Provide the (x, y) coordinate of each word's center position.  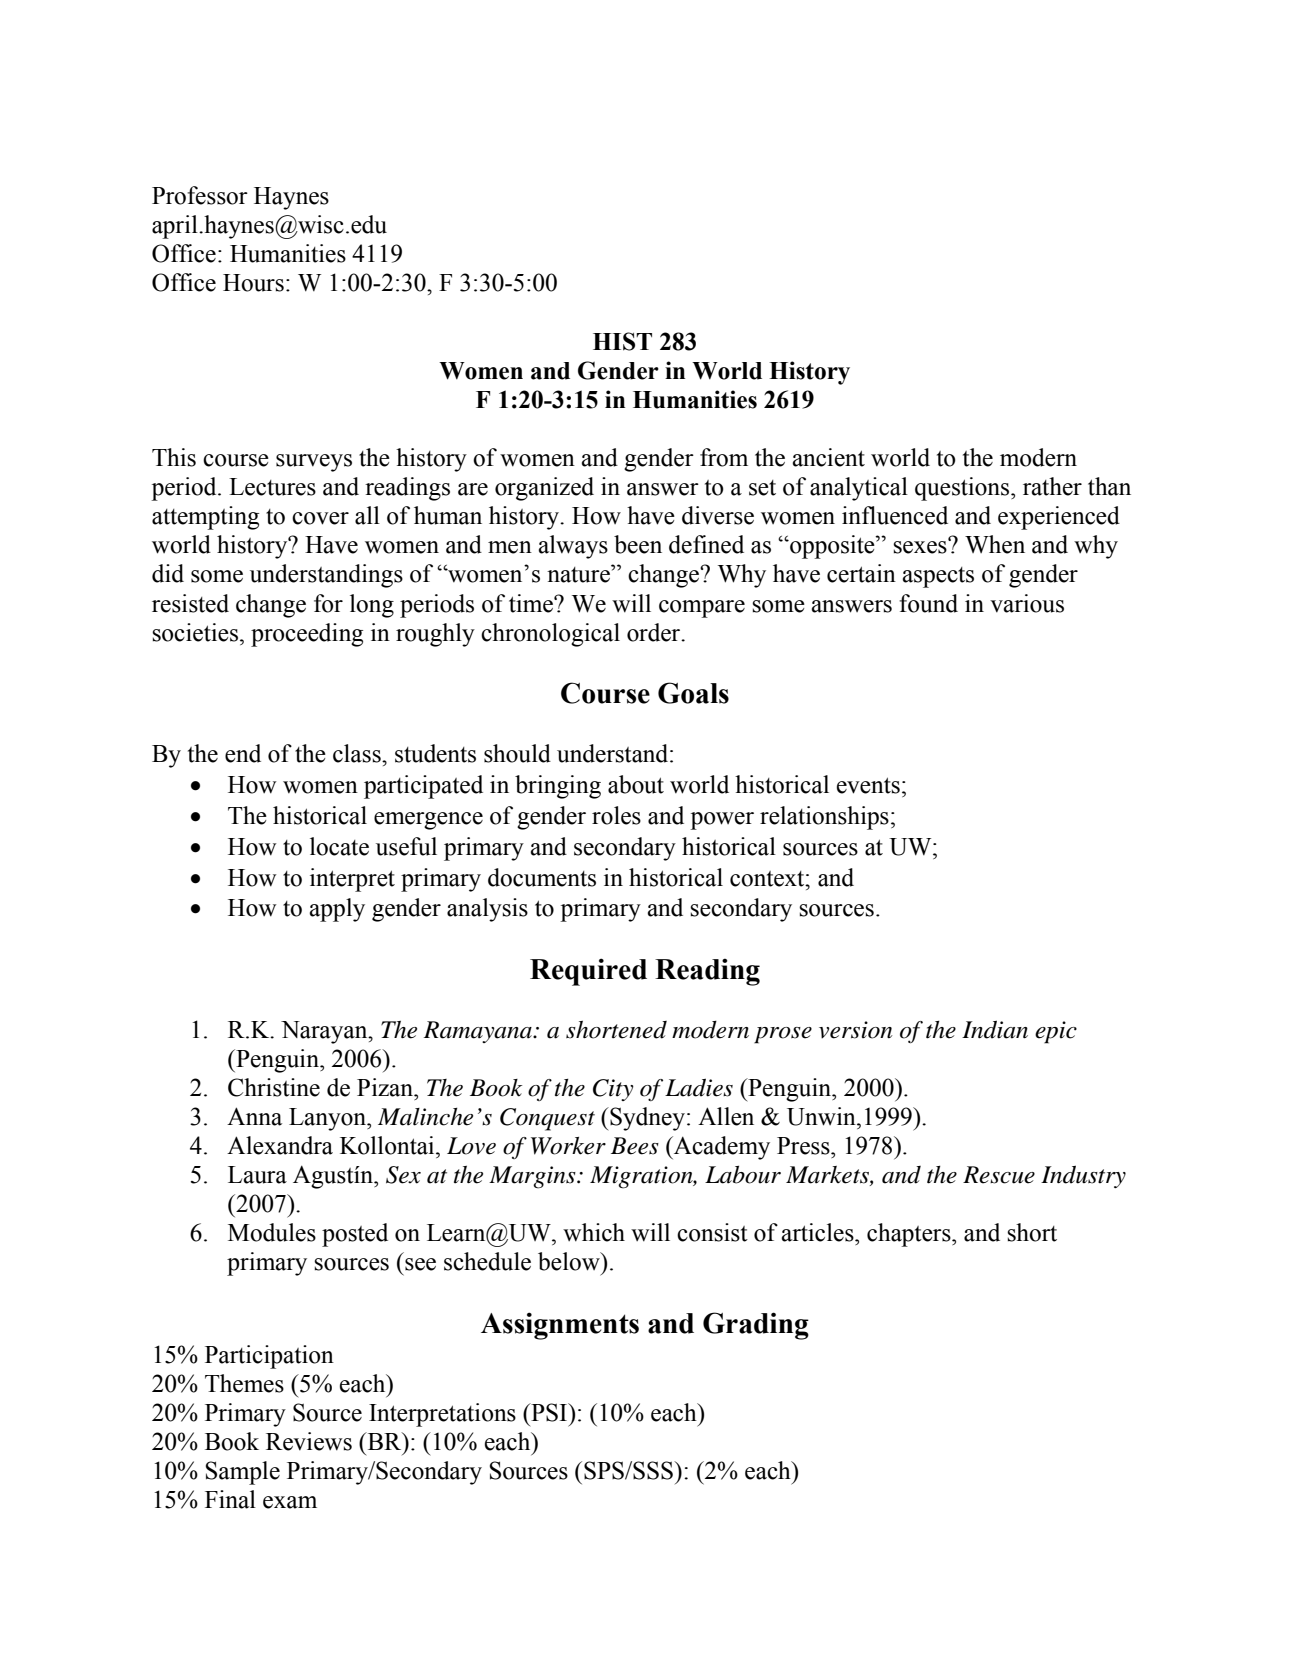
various (1027, 603)
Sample (243, 1473)
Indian (995, 1029)
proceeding (307, 635)
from (724, 457)
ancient (828, 457)
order (655, 632)
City (613, 1090)
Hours (253, 283)
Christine (274, 1087)
